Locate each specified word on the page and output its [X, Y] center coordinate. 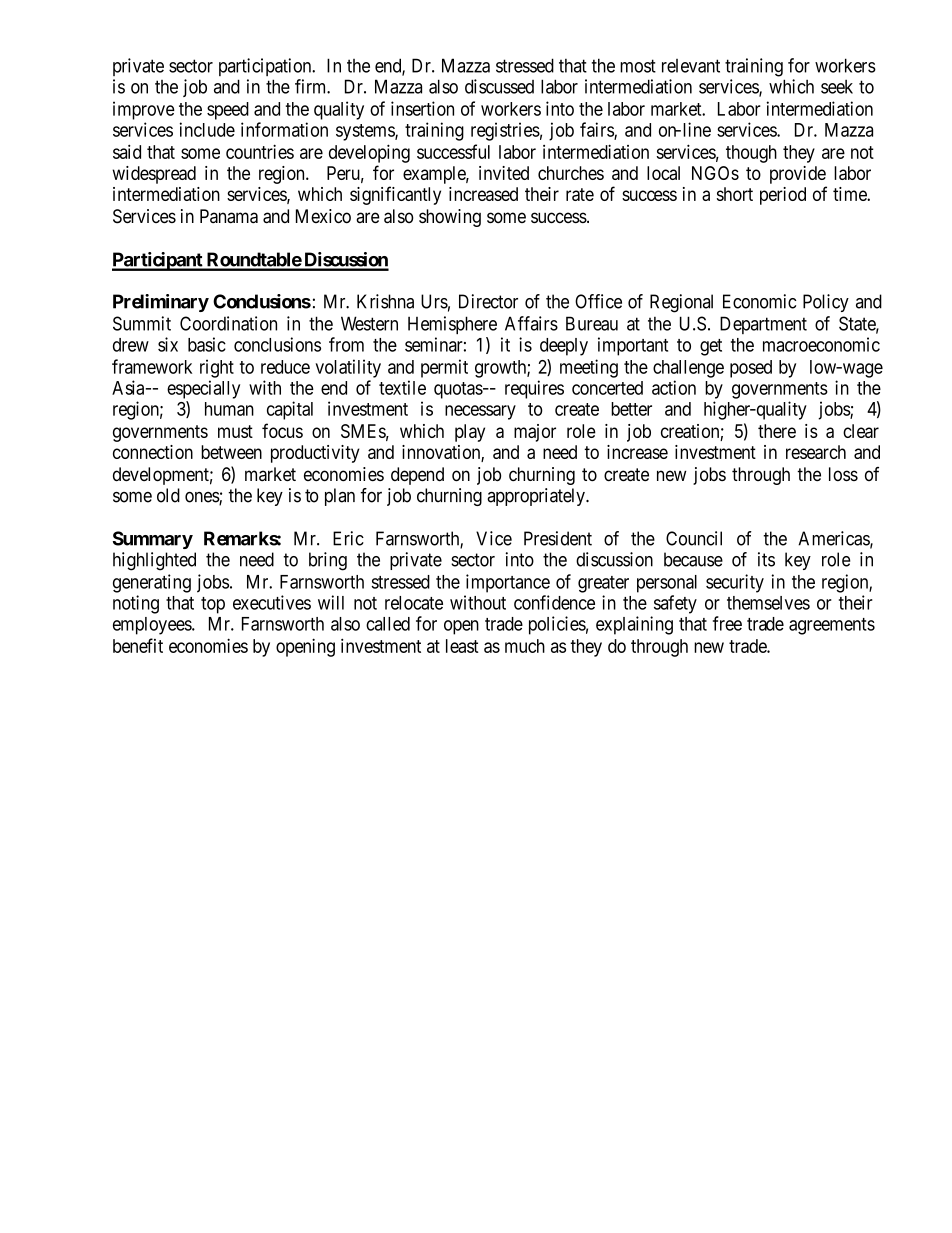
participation [266, 67]
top [213, 605]
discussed [499, 86]
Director [488, 301]
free [727, 623]
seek [837, 87]
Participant [158, 261]
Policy [826, 303]
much [525, 646]
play [470, 433]
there [777, 431]
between [231, 452]
